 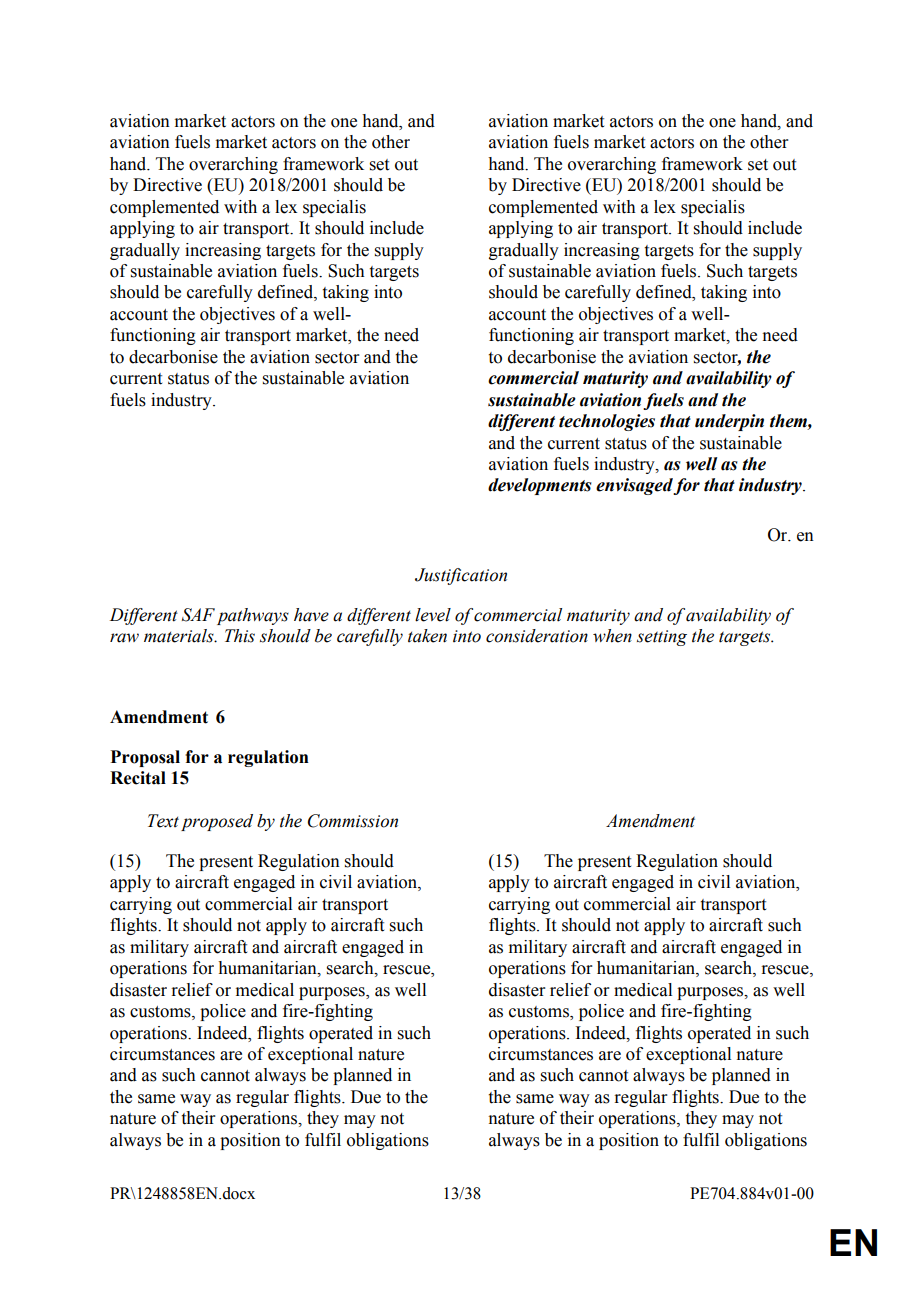 I want to click on developments, so click(x=540, y=486).
